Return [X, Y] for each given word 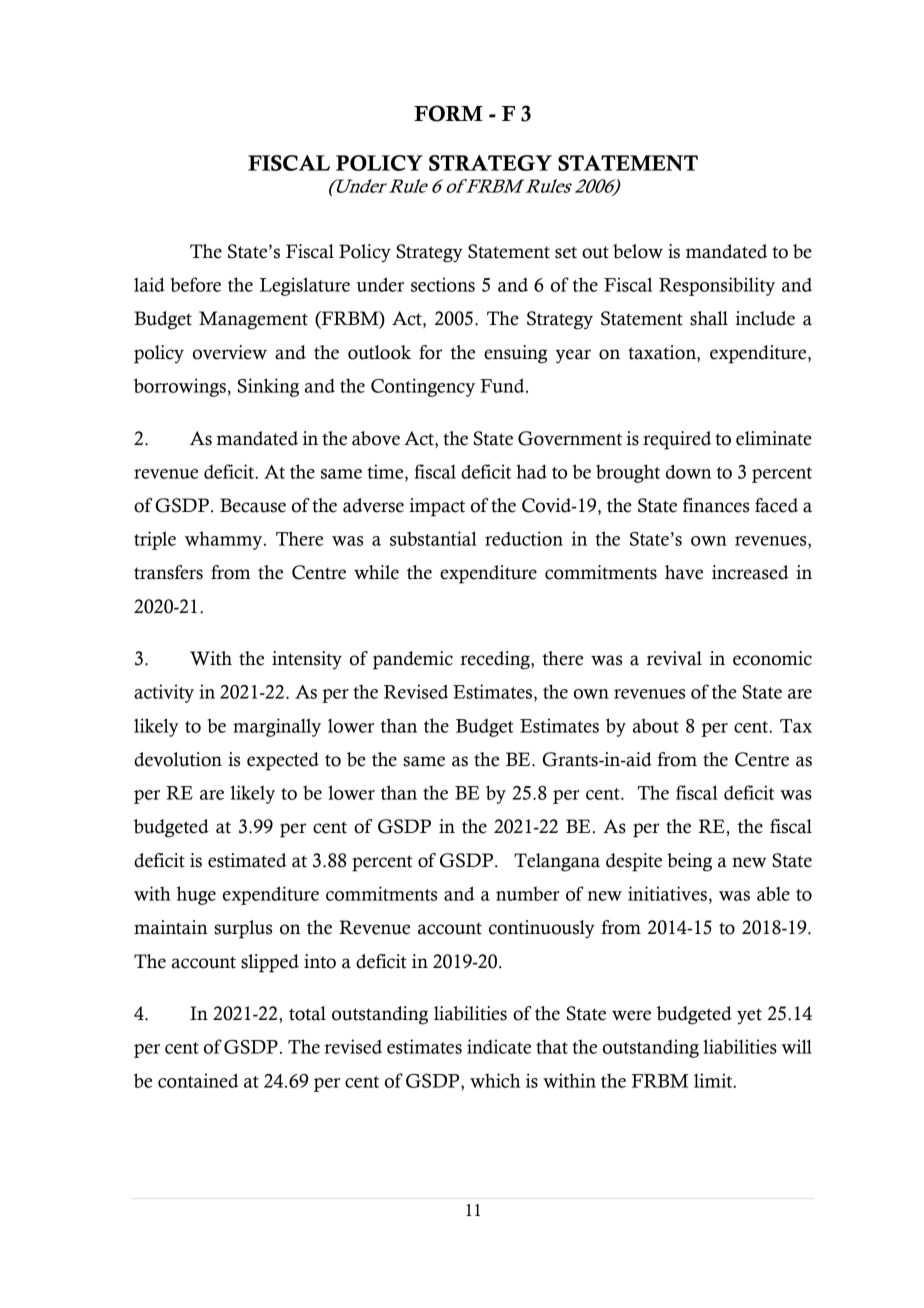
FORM [448, 113]
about [656, 725]
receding [496, 660]
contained [198, 1080]
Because [253, 505]
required [677, 440]
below [638, 251]
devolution [178, 759]
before [195, 284]
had [531, 471]
